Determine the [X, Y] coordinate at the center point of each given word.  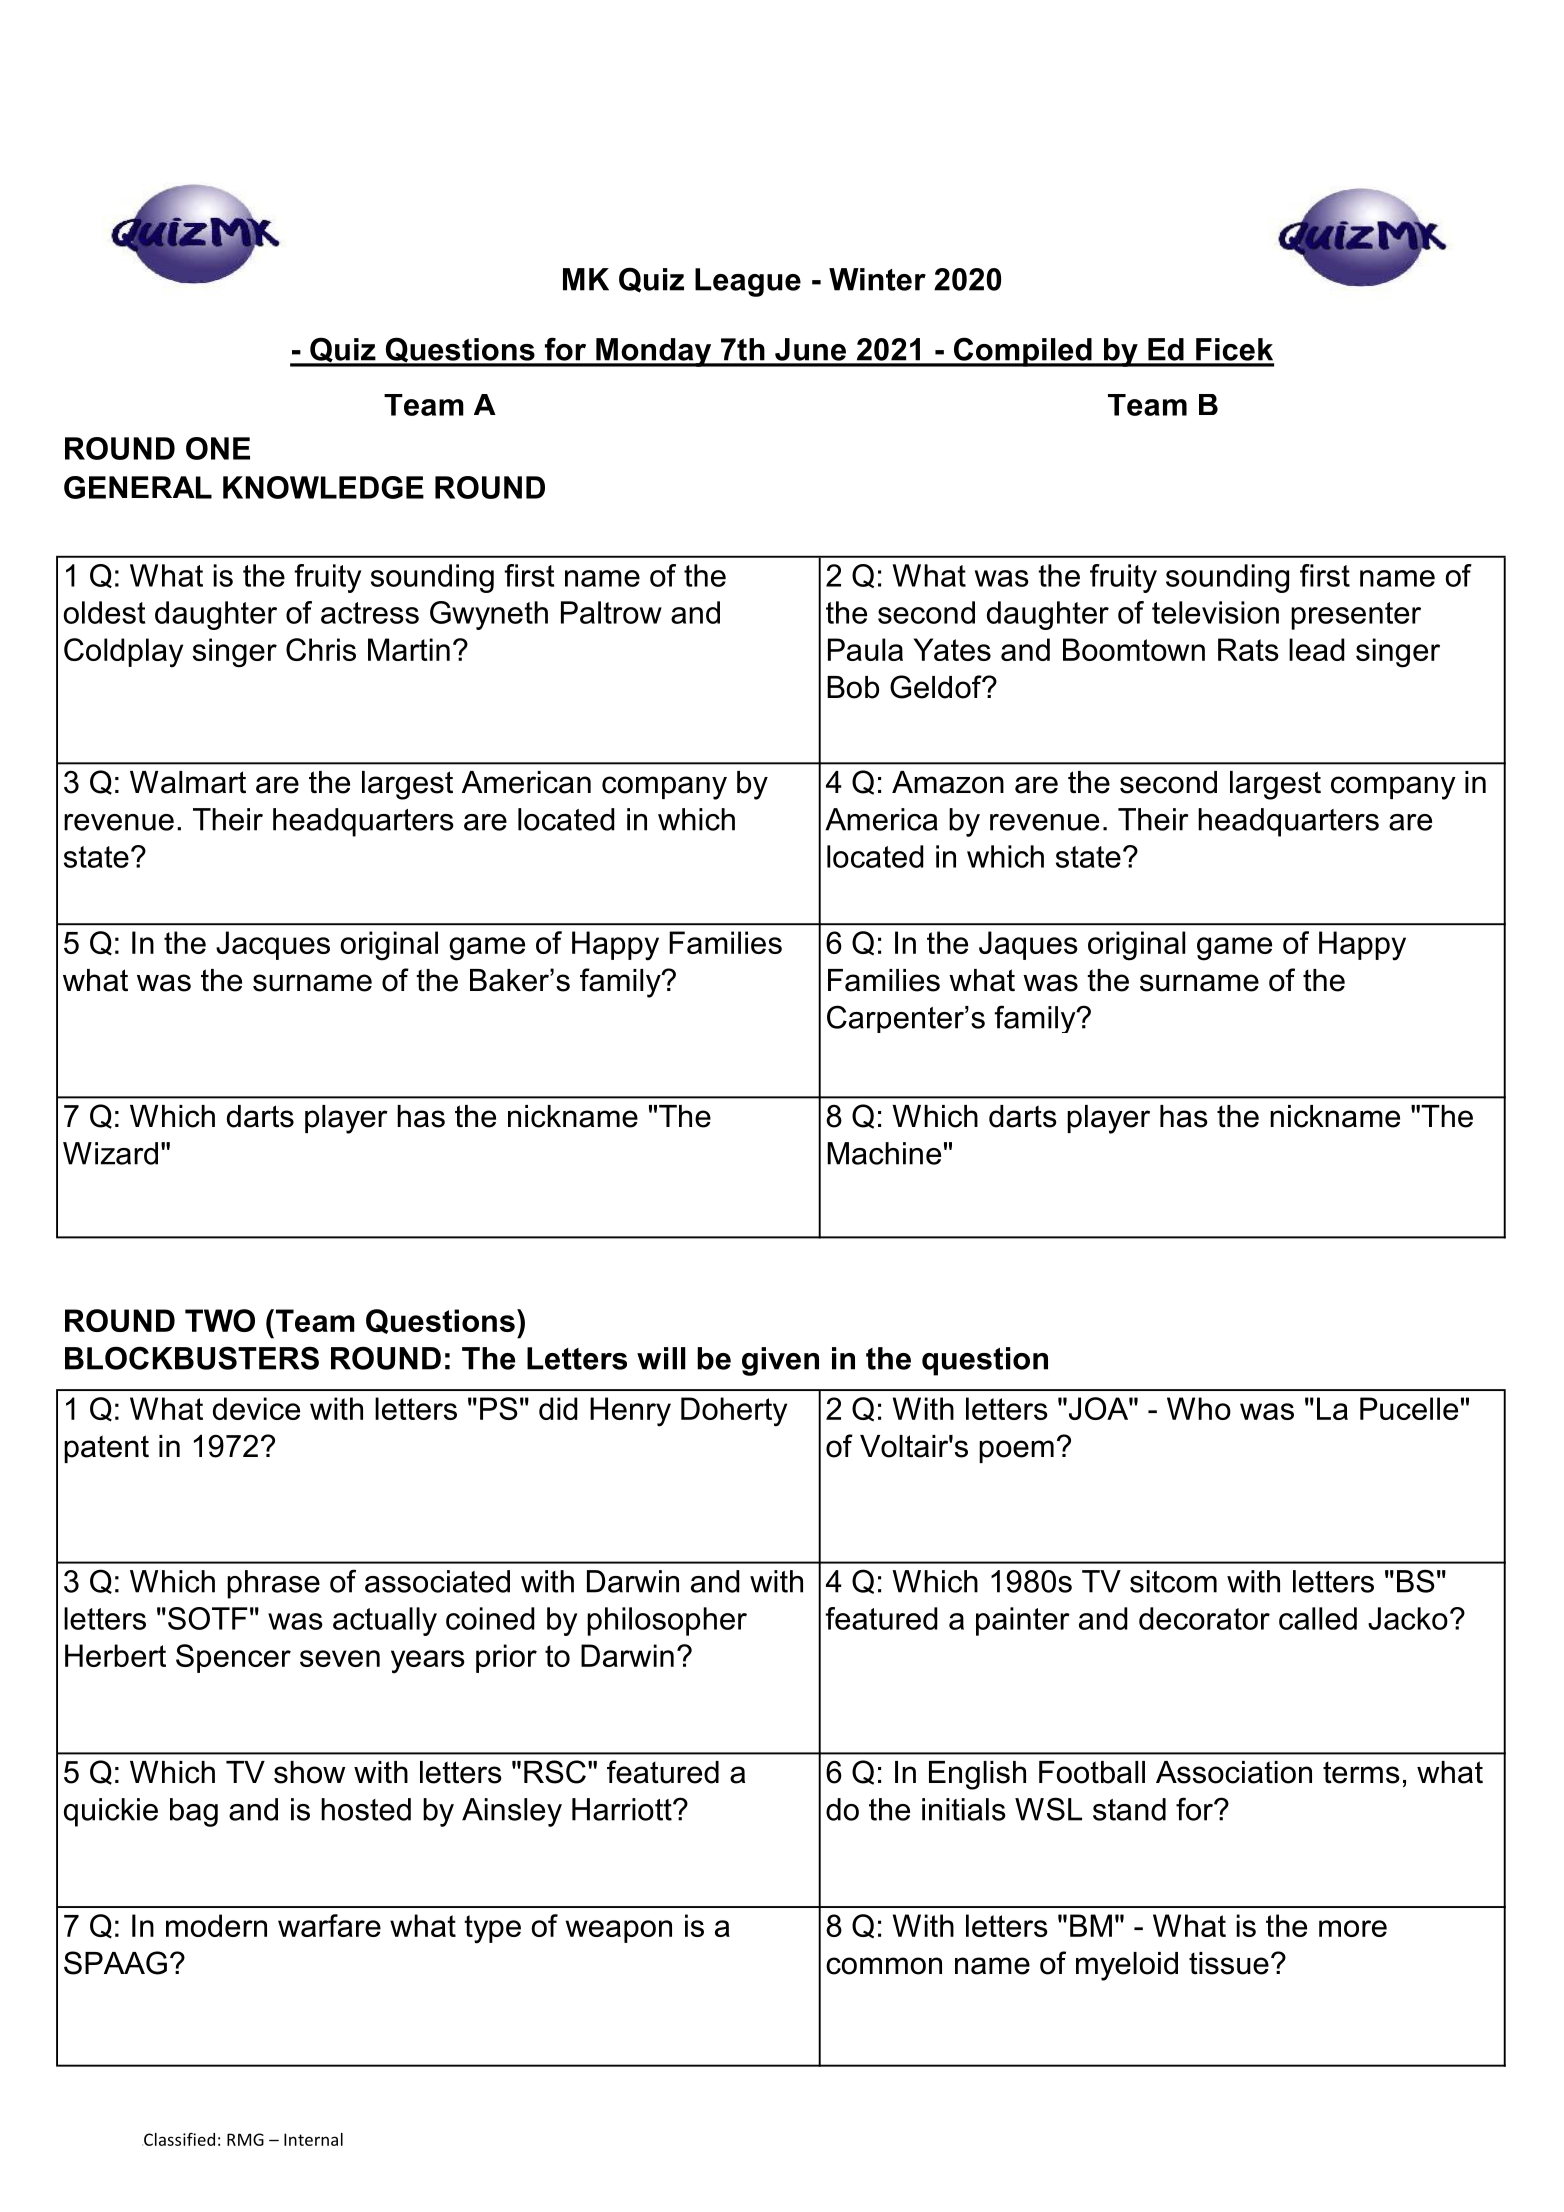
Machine [884, 1153]
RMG [245, 2139]
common [884, 1966]
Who [1199, 1408]
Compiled [1023, 352]
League [748, 282]
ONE [218, 448]
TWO [220, 1320]
